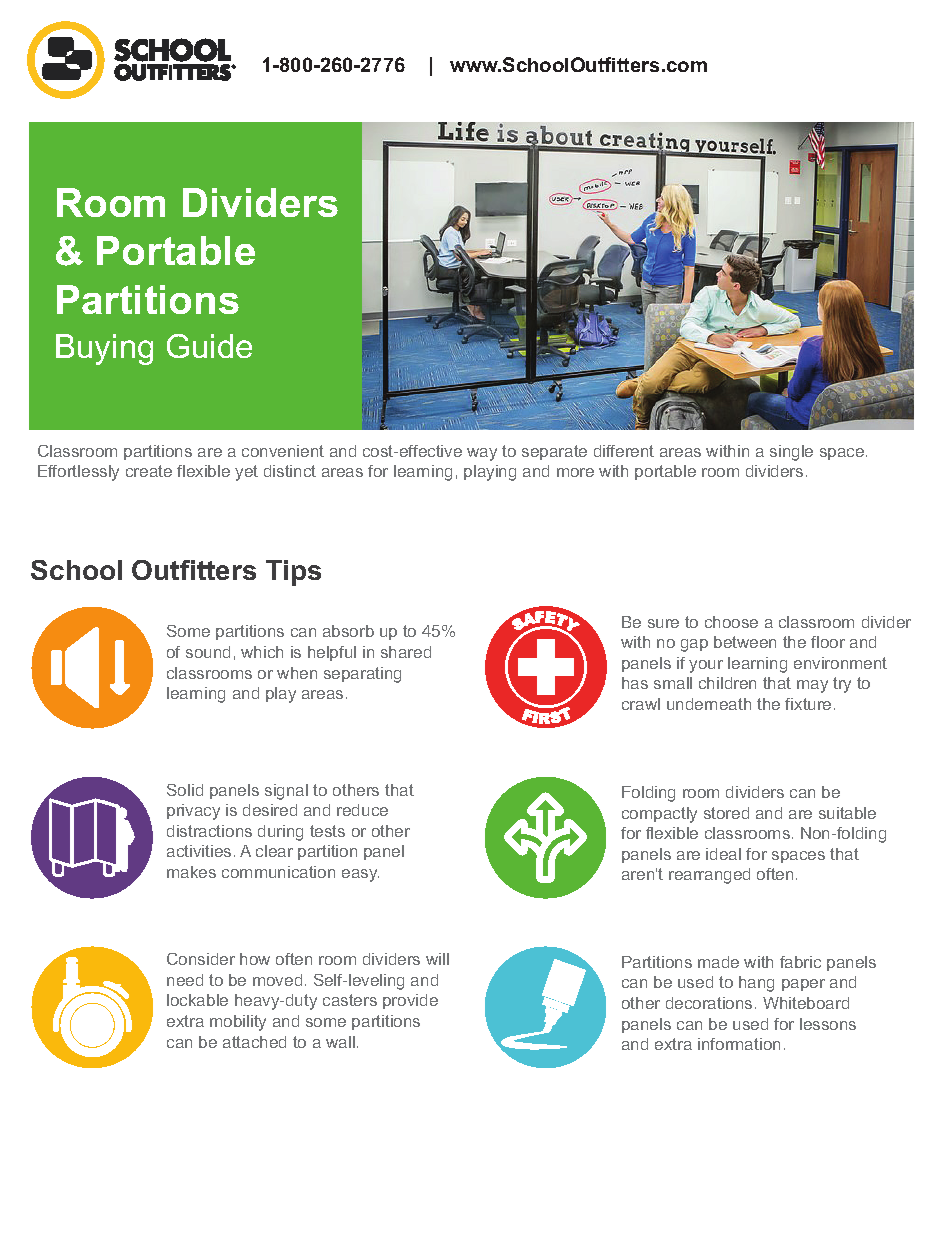  Describe the element at coordinates (199, 851) in the page. I see `activities` at that location.
